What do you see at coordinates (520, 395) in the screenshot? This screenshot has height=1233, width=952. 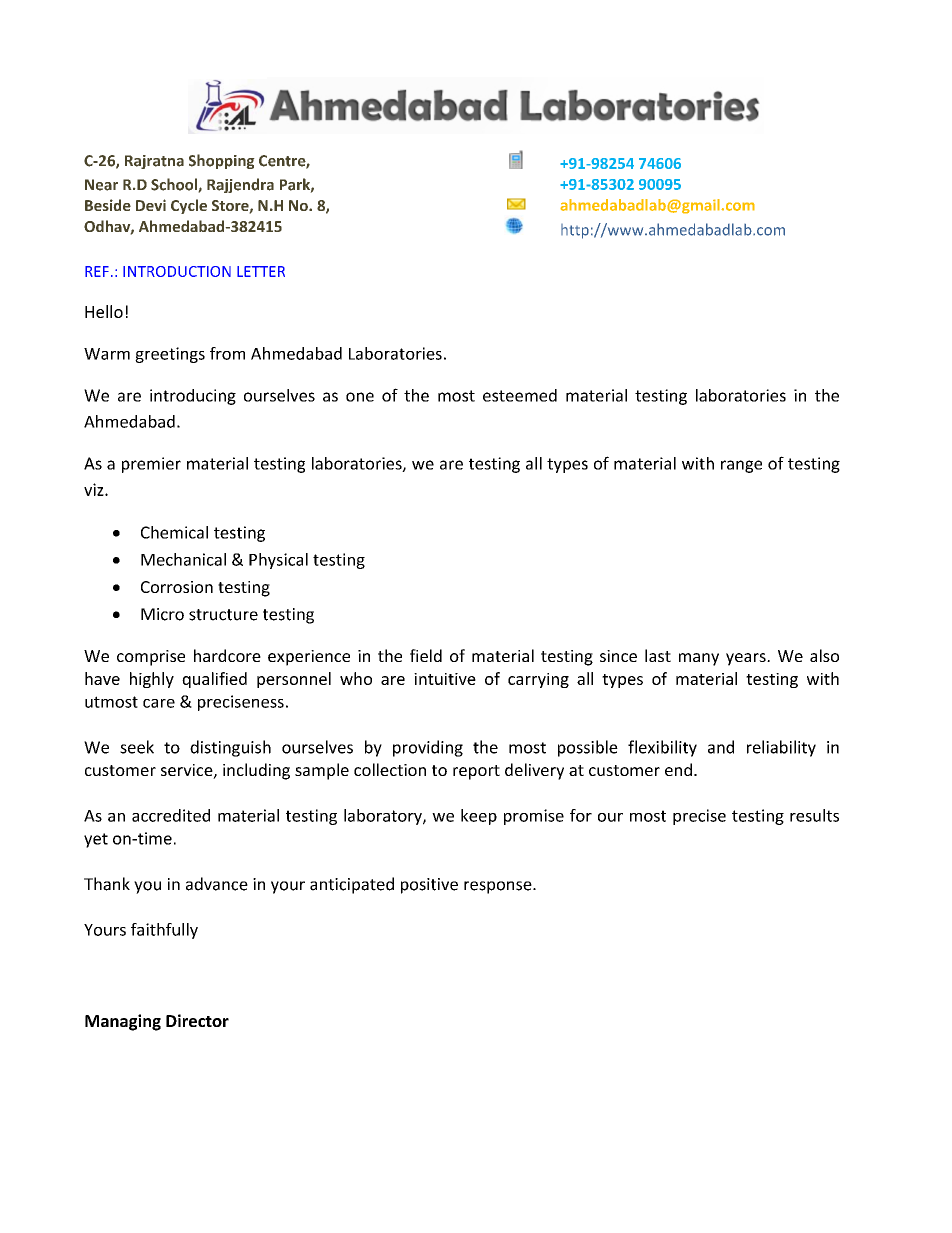 I see `esteemed` at bounding box center [520, 395].
